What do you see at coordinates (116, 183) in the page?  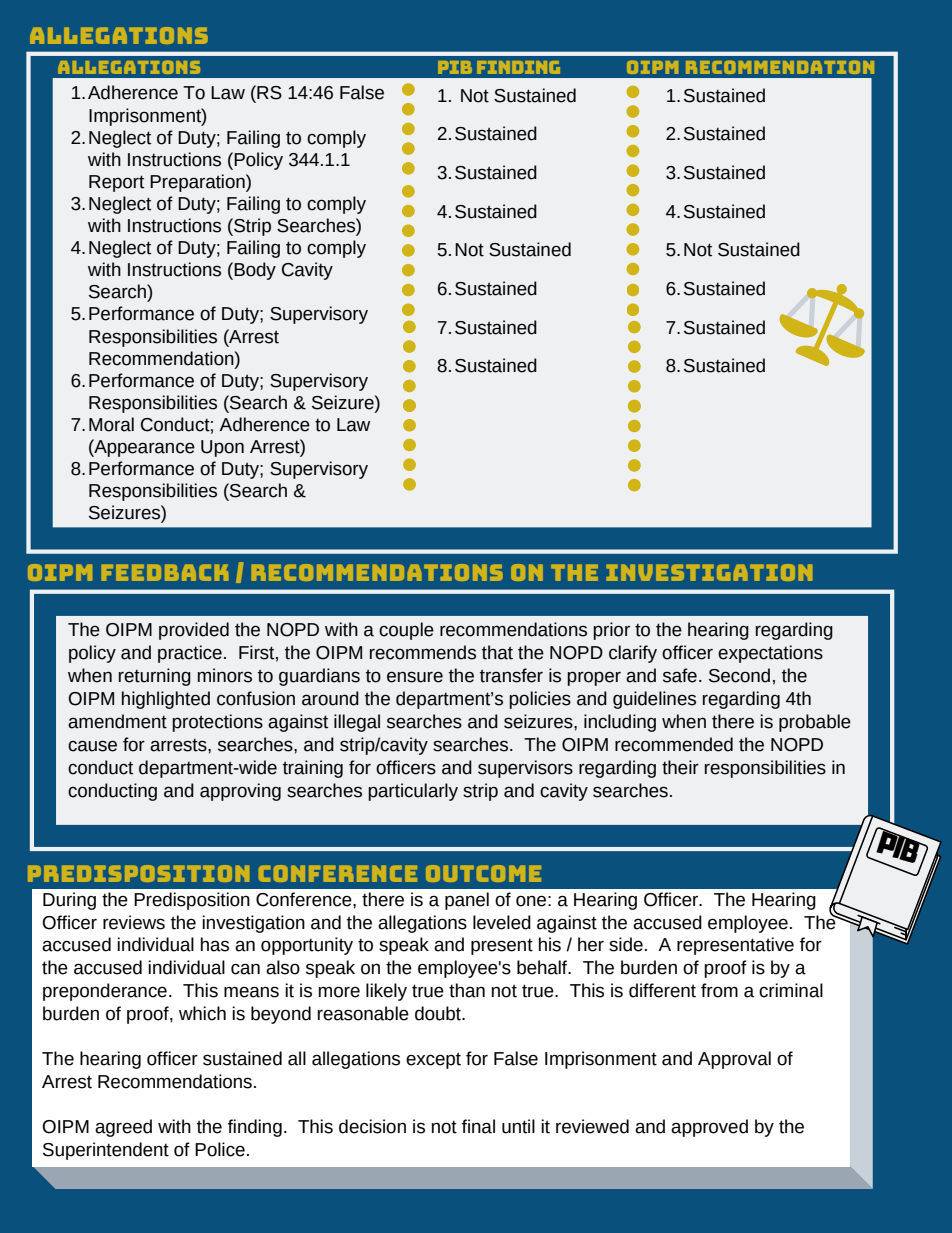 I see `Report` at bounding box center [116, 183].
